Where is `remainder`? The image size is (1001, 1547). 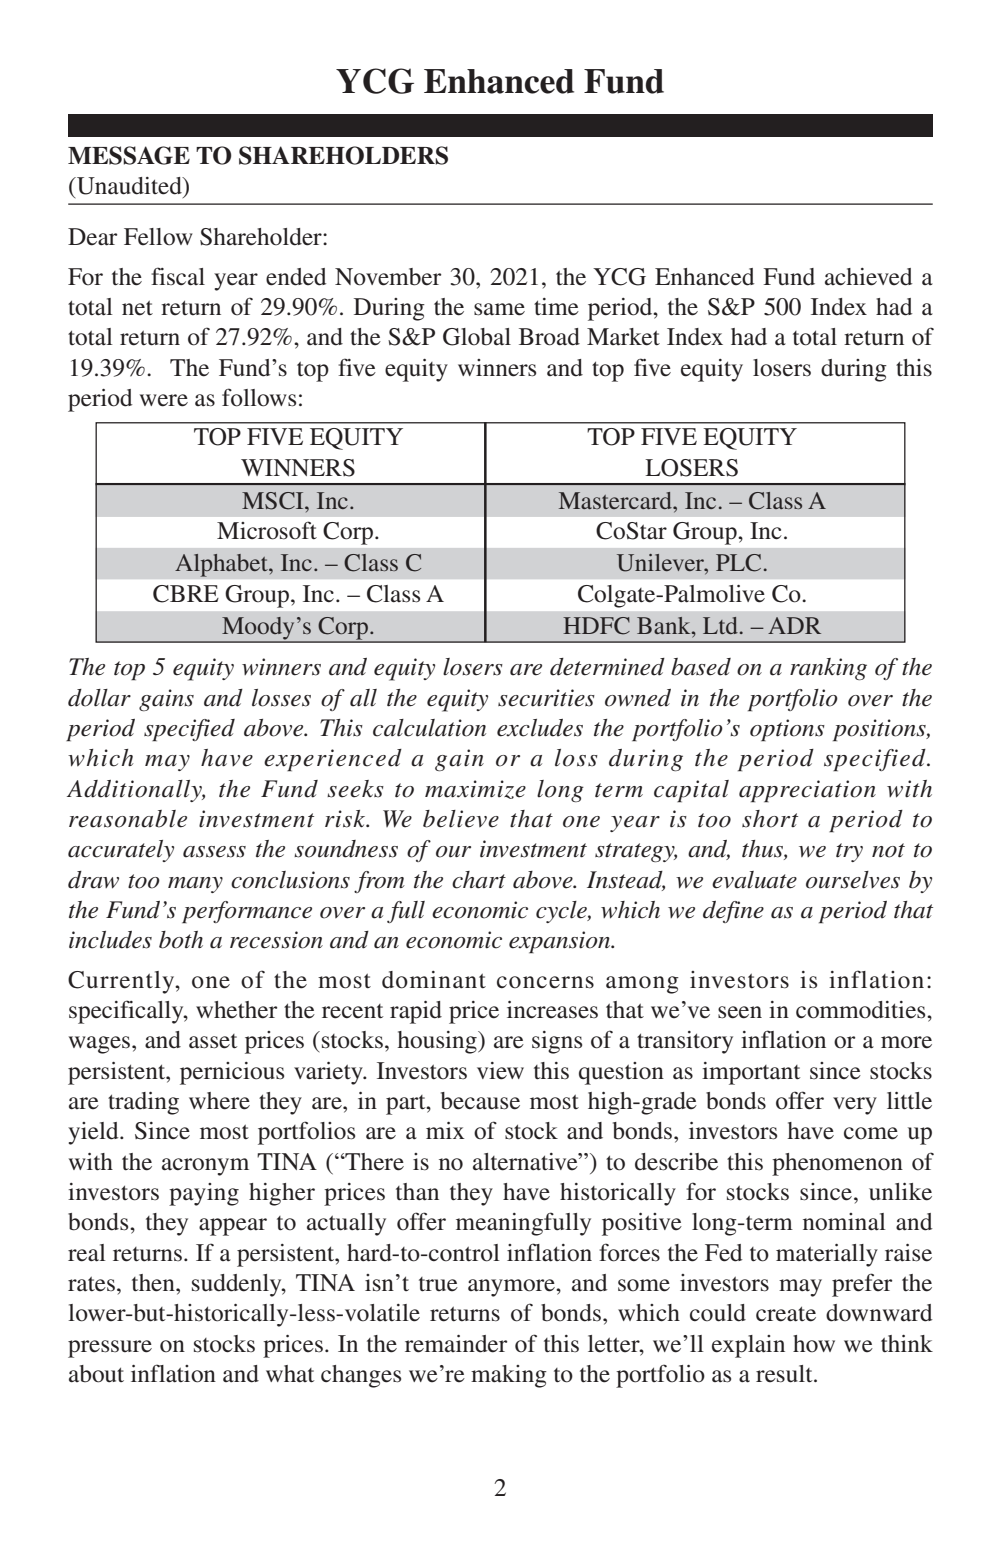 remainder is located at coordinates (456, 1344).
